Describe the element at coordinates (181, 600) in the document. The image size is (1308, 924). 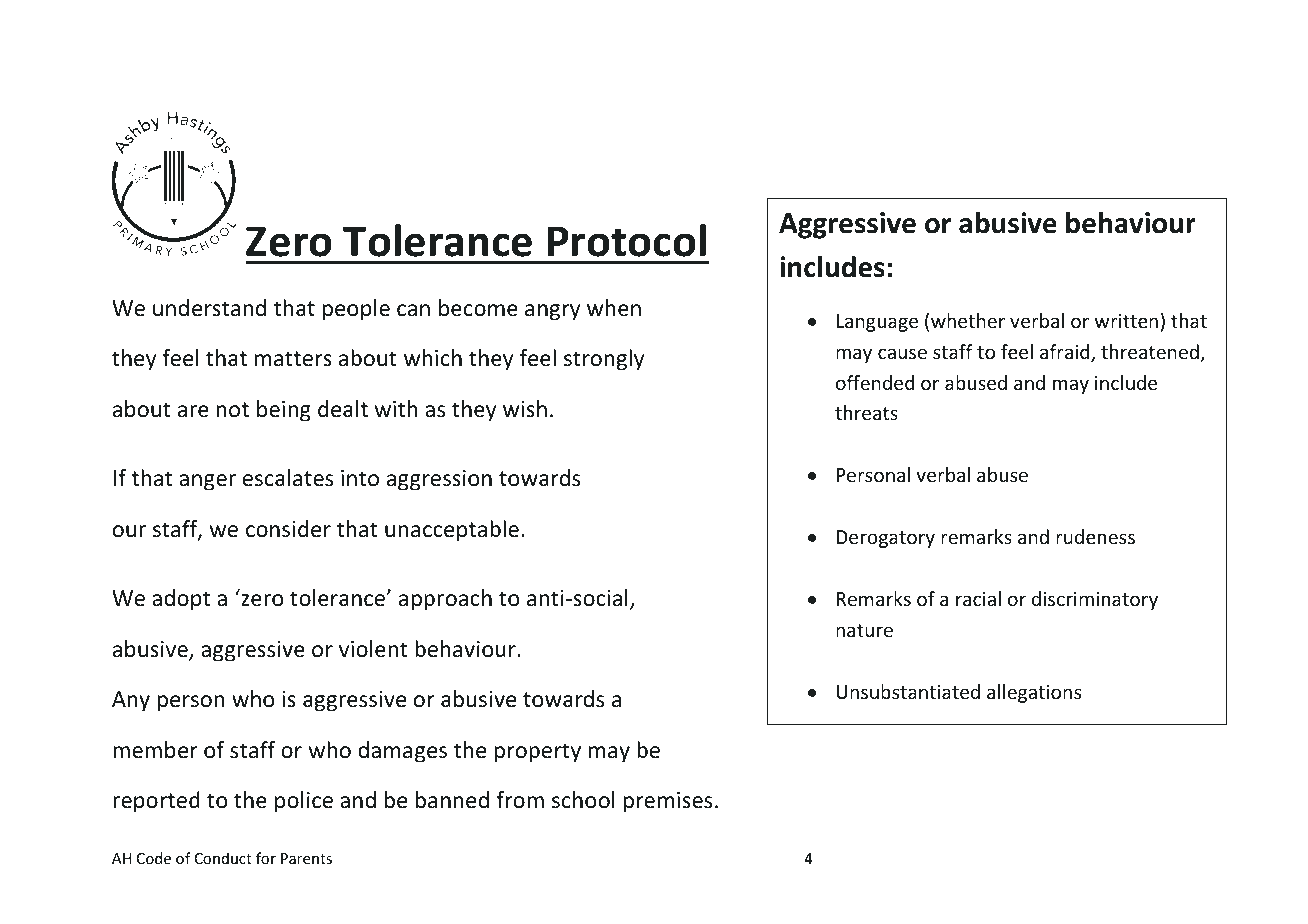
I see `adopt` at that location.
